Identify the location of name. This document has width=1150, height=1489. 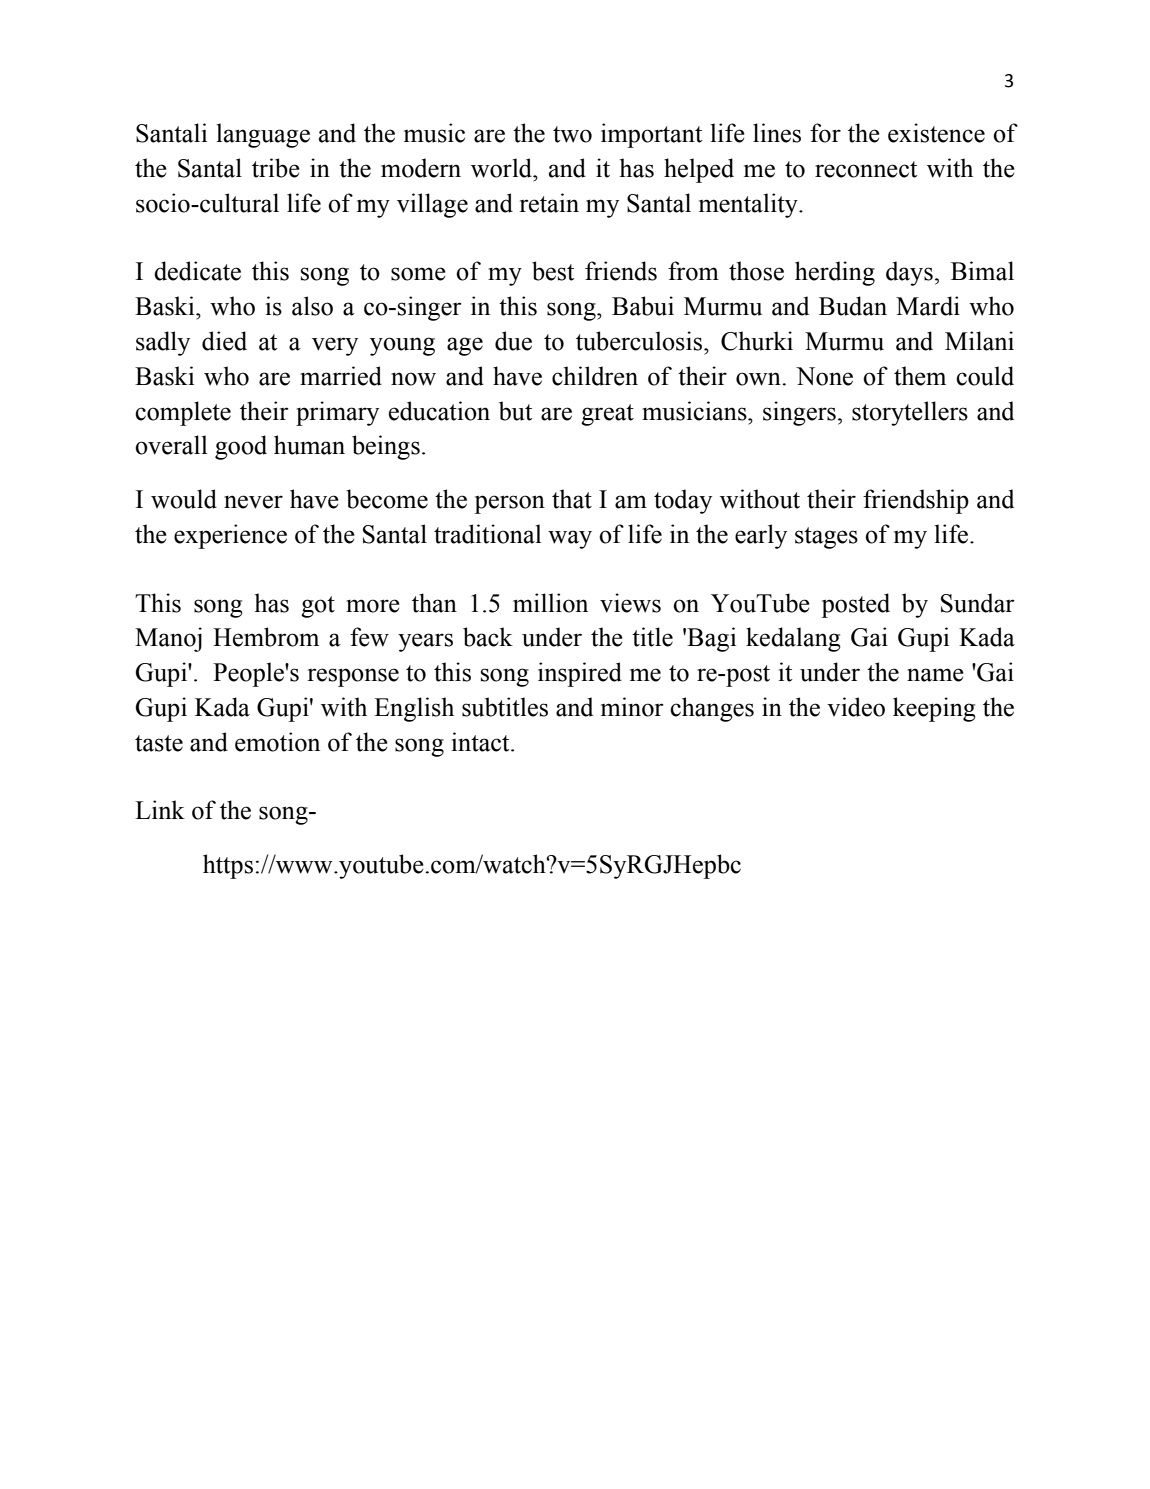
(935, 675).
